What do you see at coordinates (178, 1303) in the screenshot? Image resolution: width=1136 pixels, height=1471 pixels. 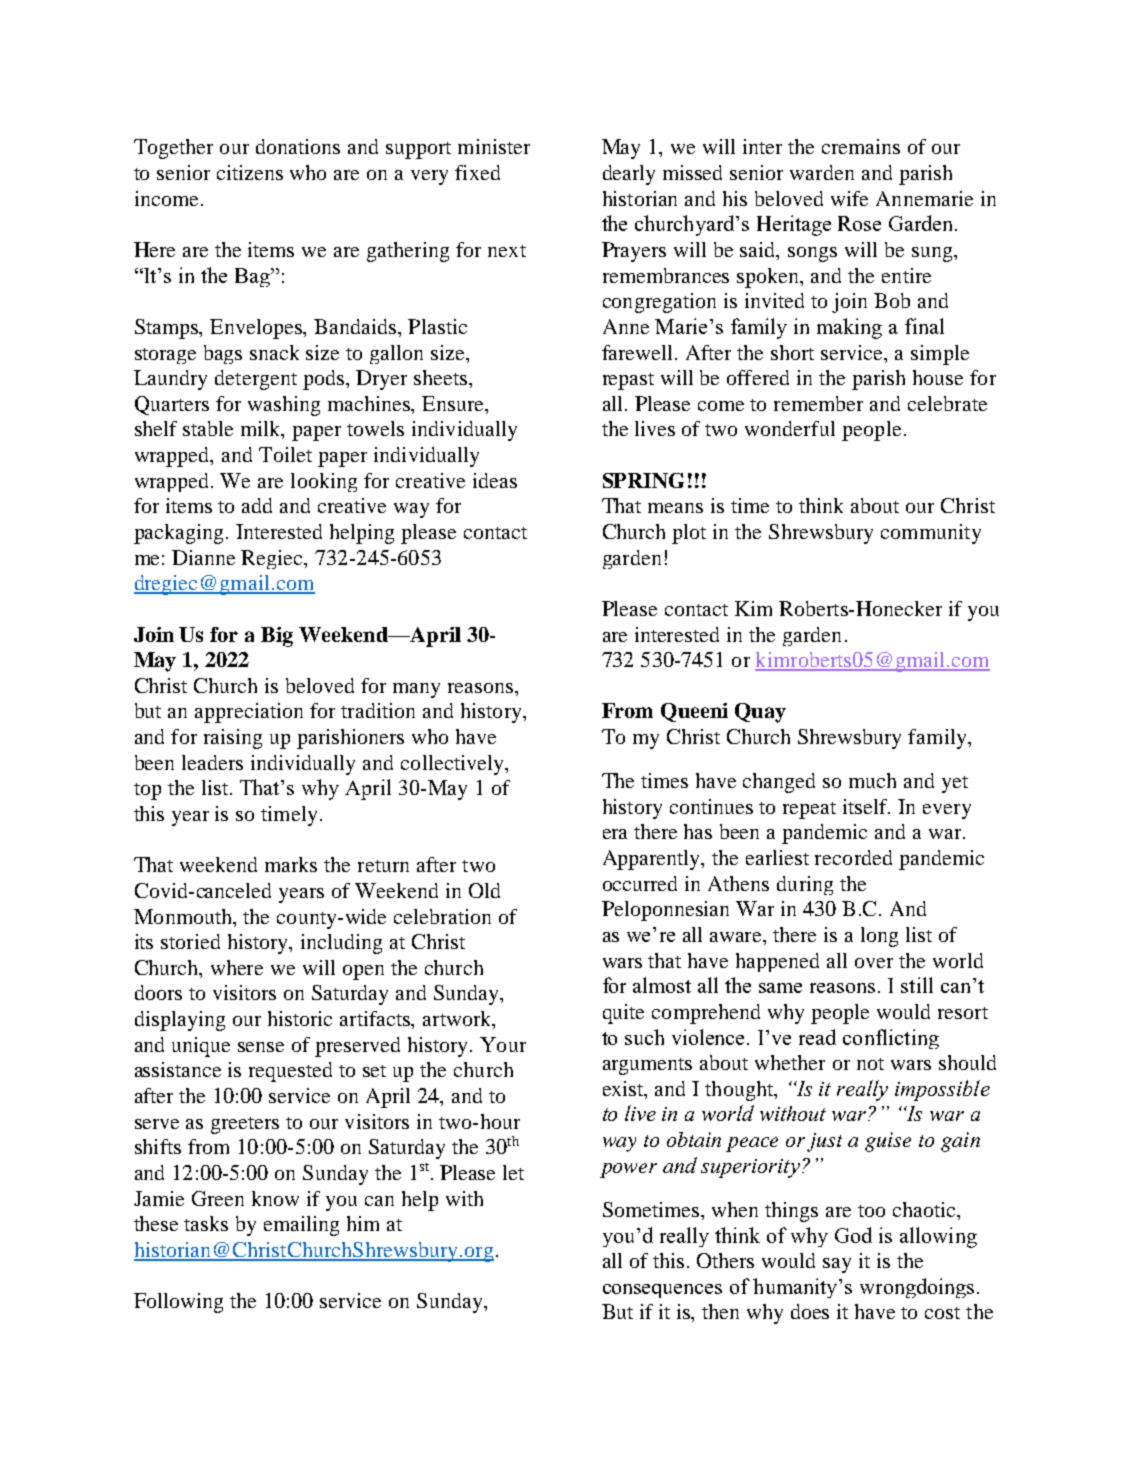 I see `Following` at bounding box center [178, 1303].
